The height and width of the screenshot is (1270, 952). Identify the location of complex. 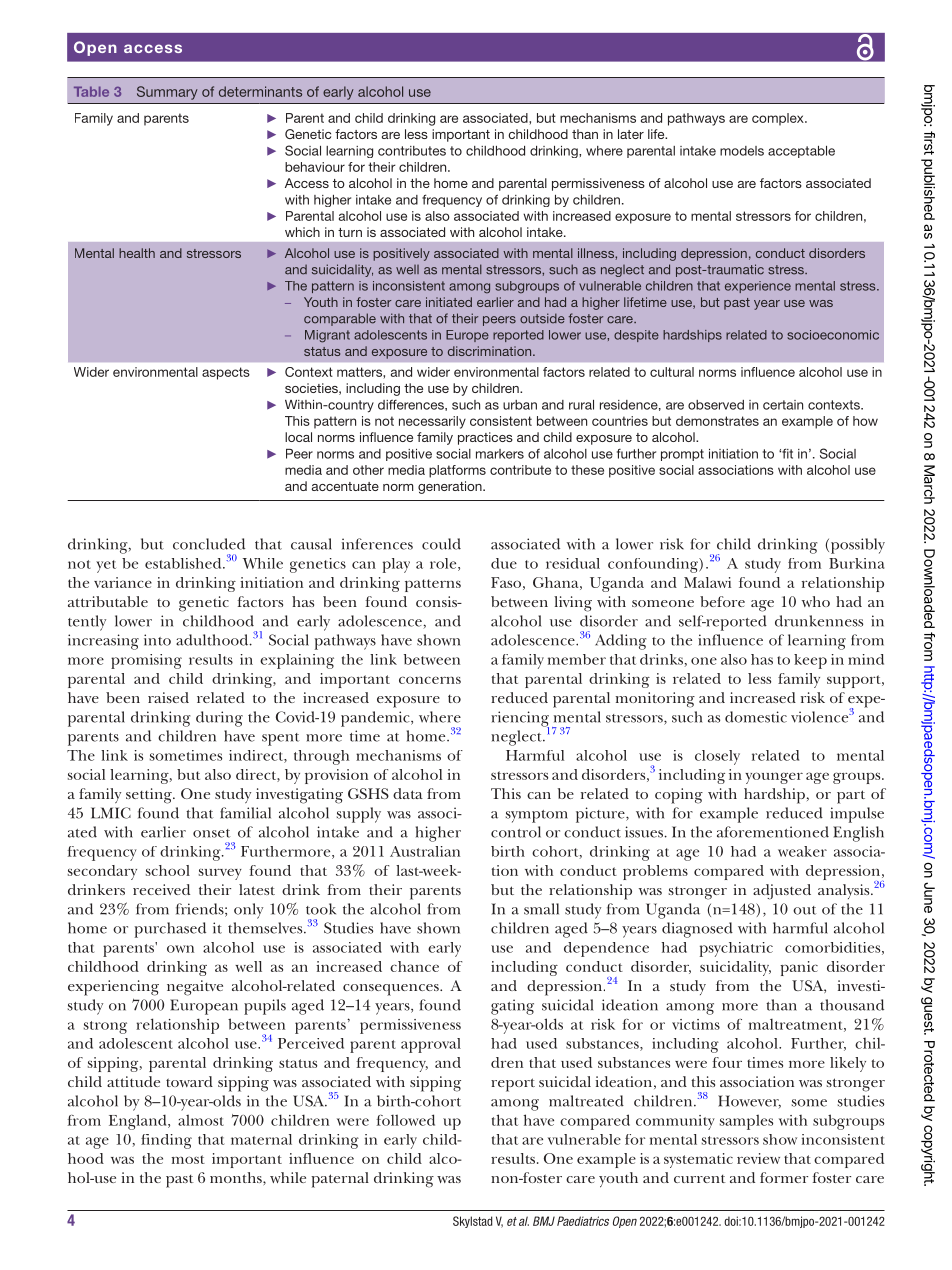
(779, 119).
